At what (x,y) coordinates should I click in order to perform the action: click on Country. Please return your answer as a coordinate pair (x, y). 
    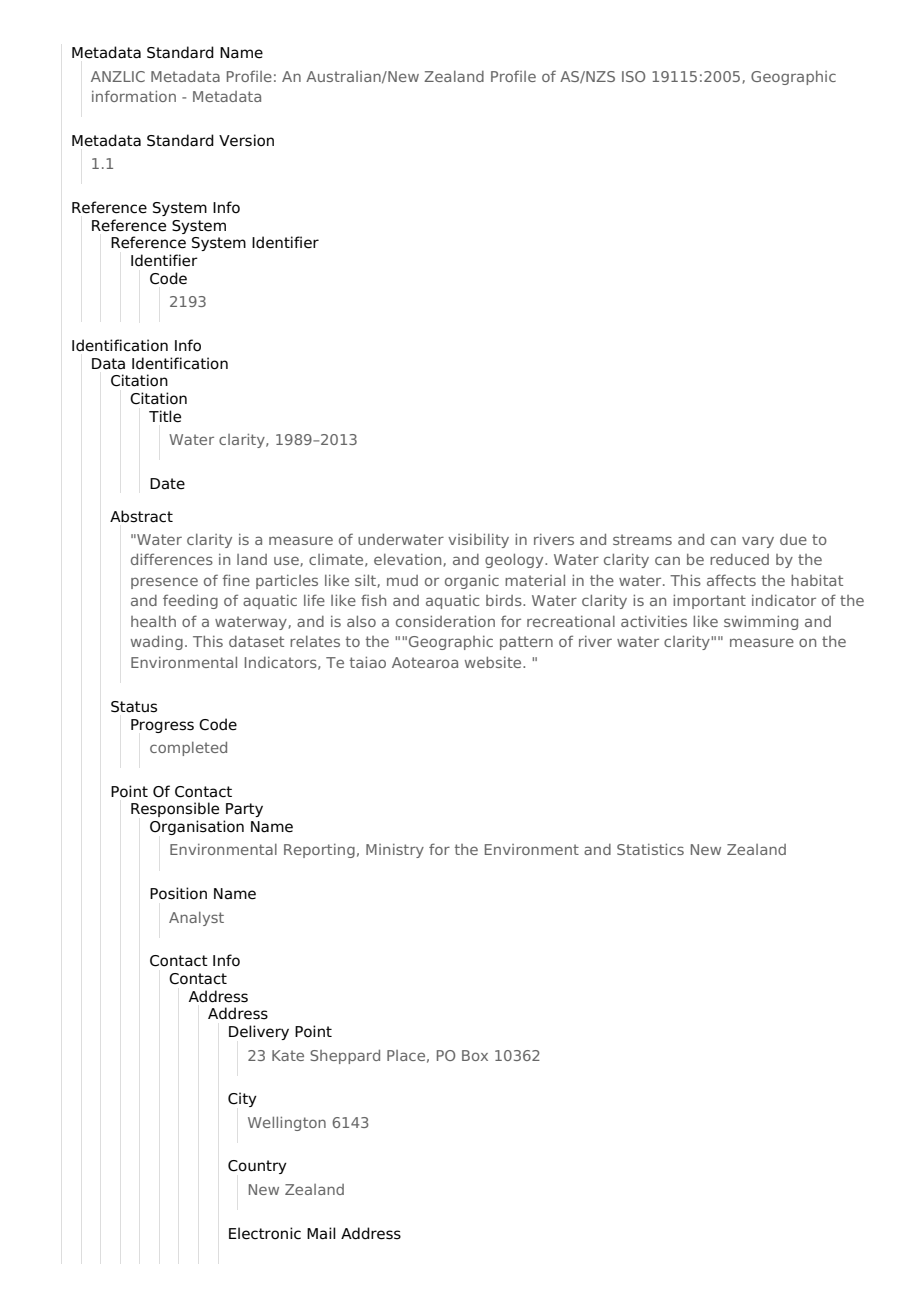
    Looking at the image, I should click on (257, 1167).
